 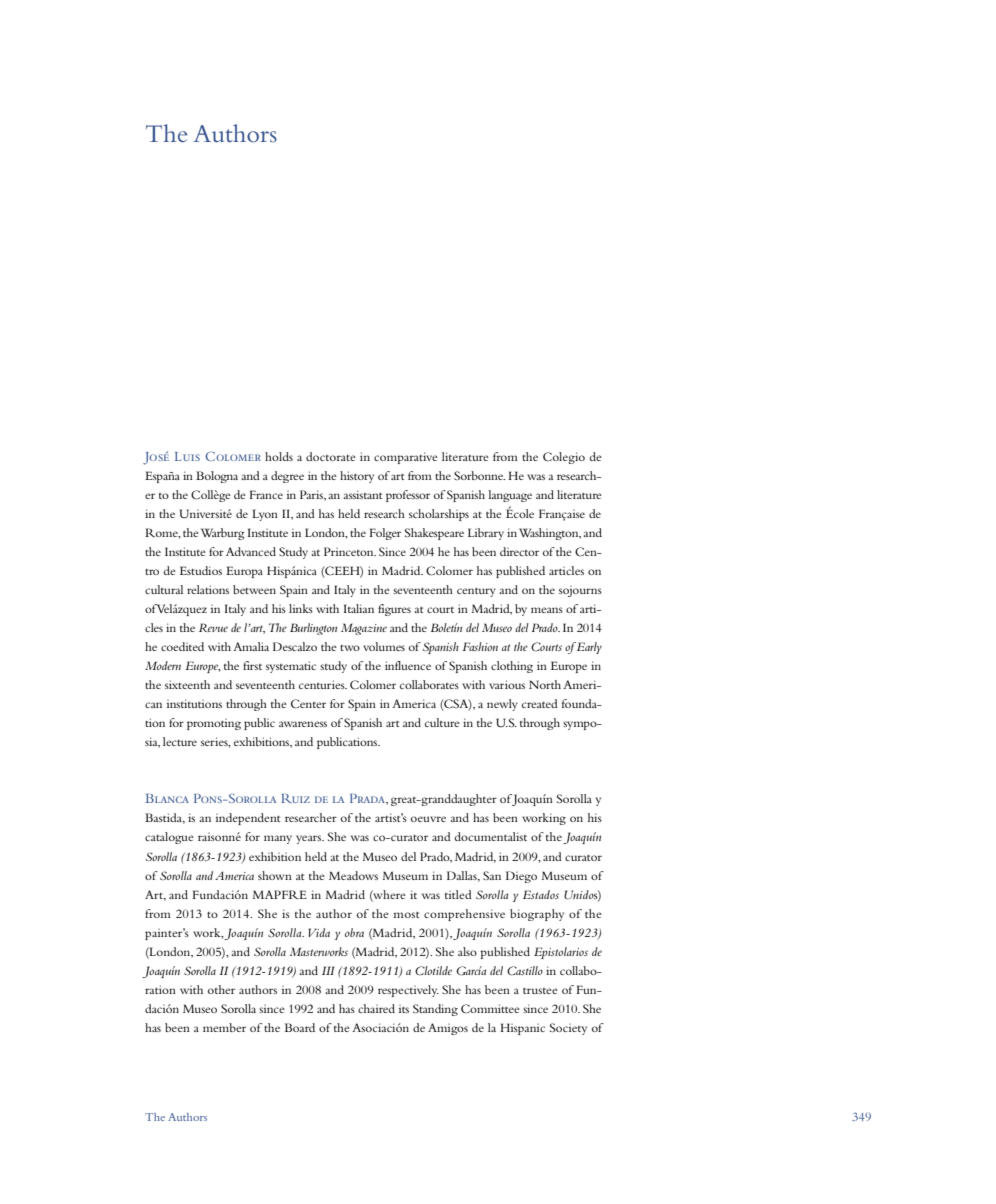 What do you see at coordinates (214, 724) in the screenshot?
I see `promoting` at bounding box center [214, 724].
